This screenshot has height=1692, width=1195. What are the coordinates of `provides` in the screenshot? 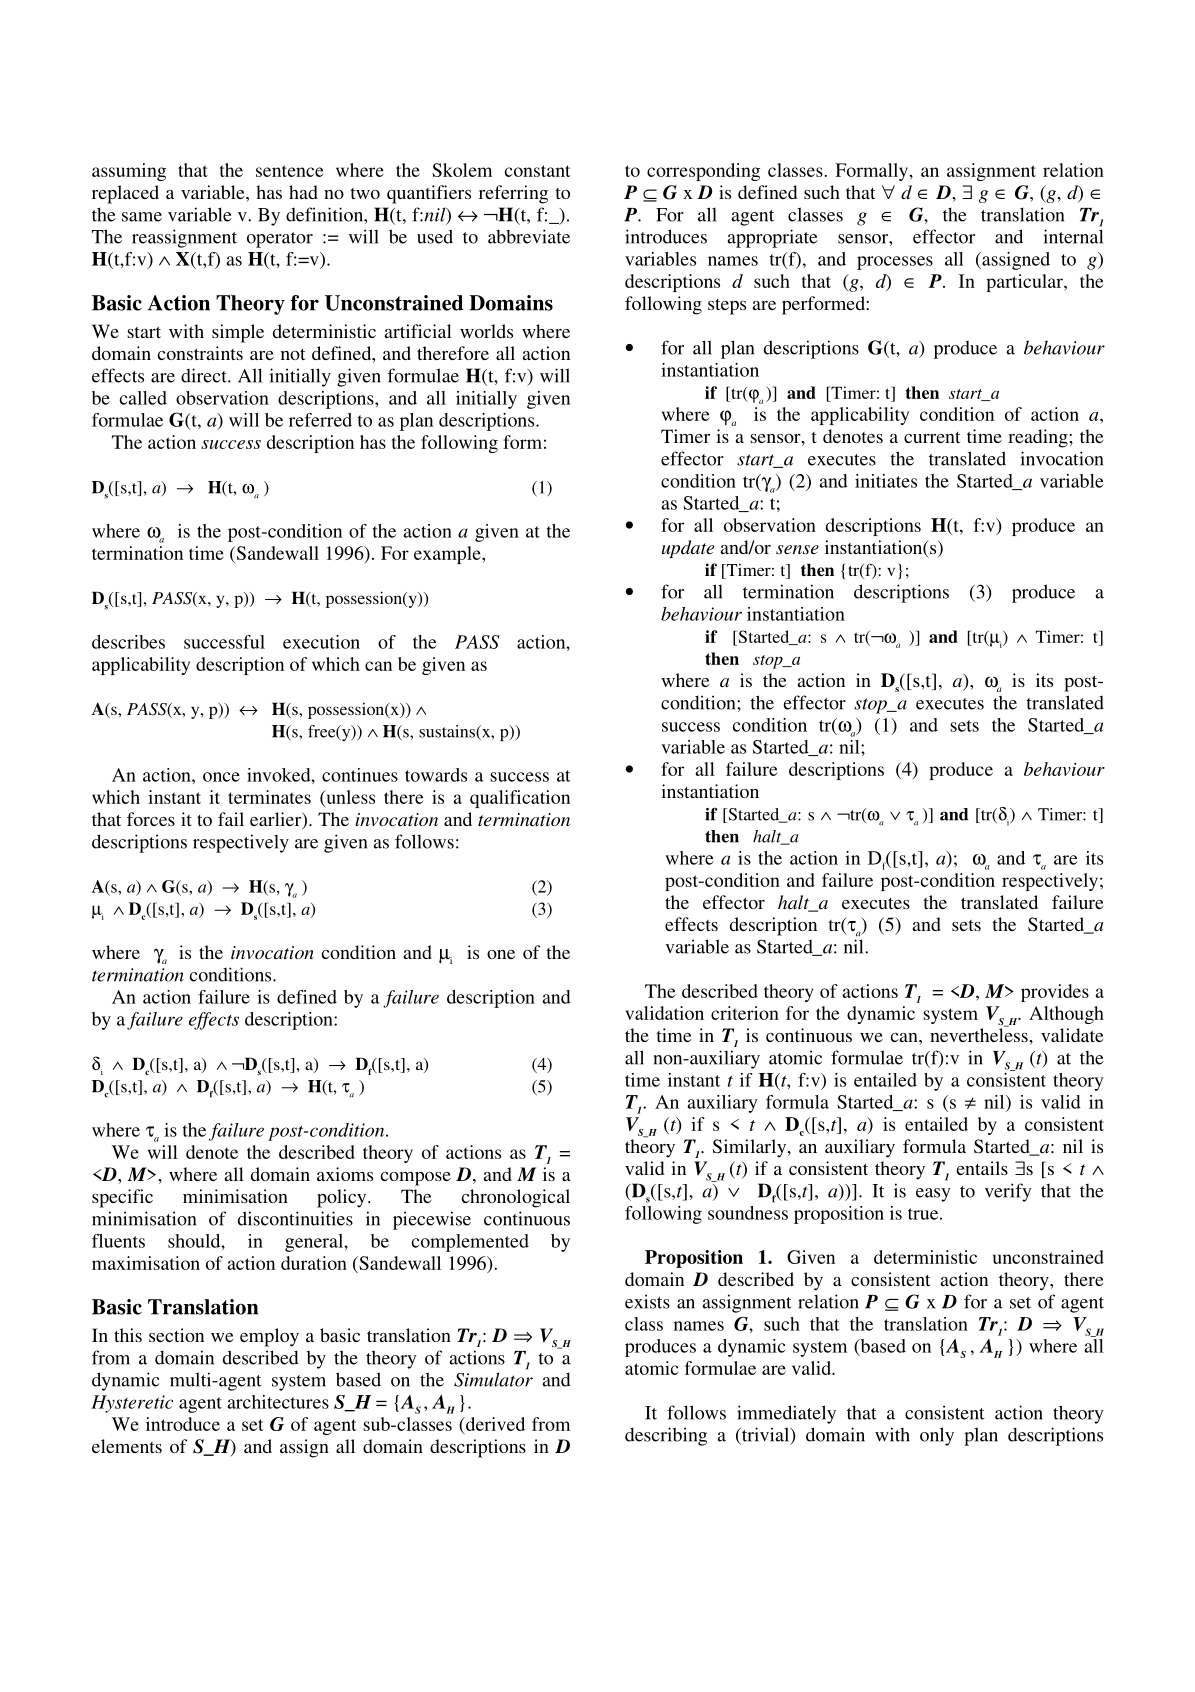 It's located at (1055, 993).
